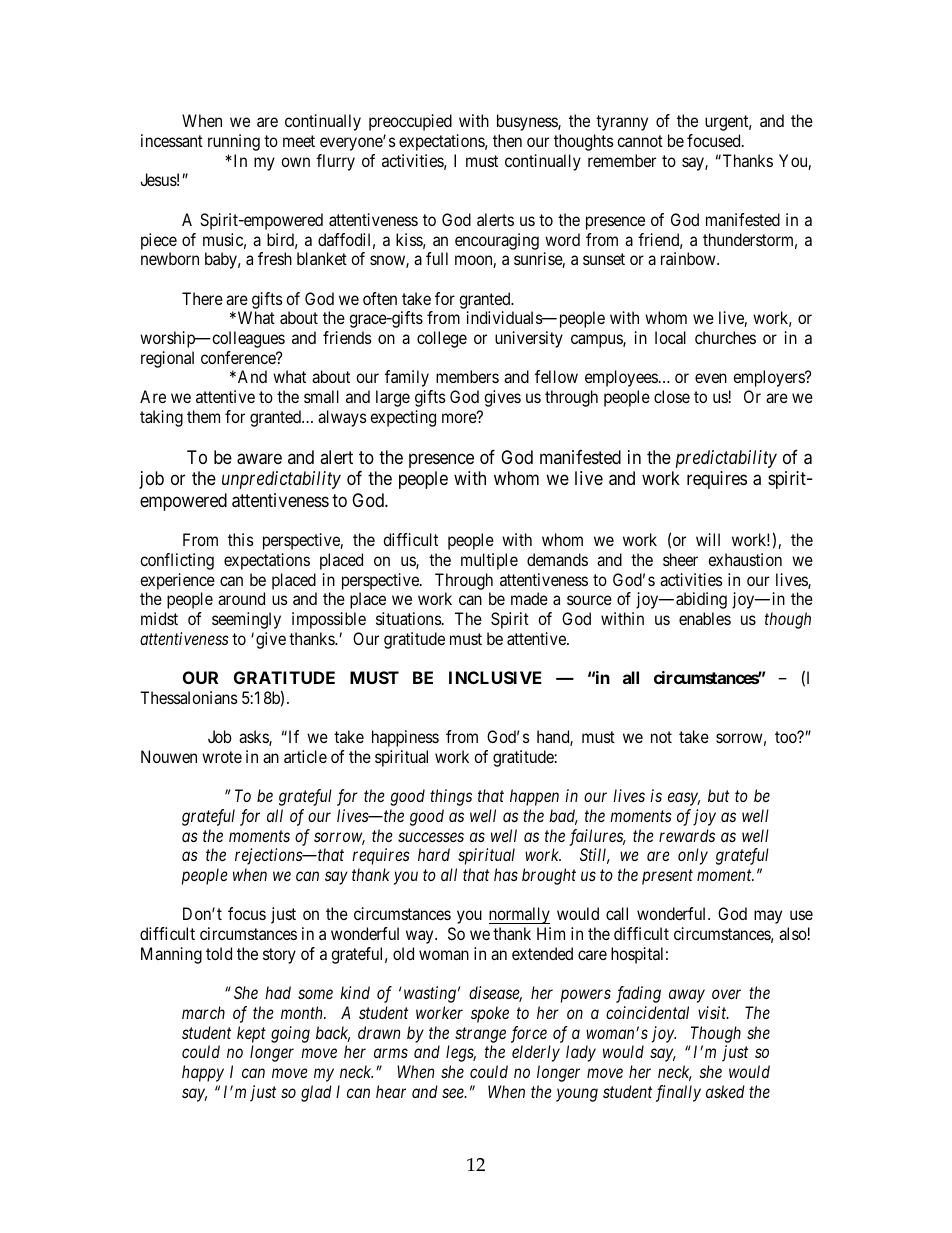  Describe the element at coordinates (705, 618) in the document. I see `enables` at that location.
